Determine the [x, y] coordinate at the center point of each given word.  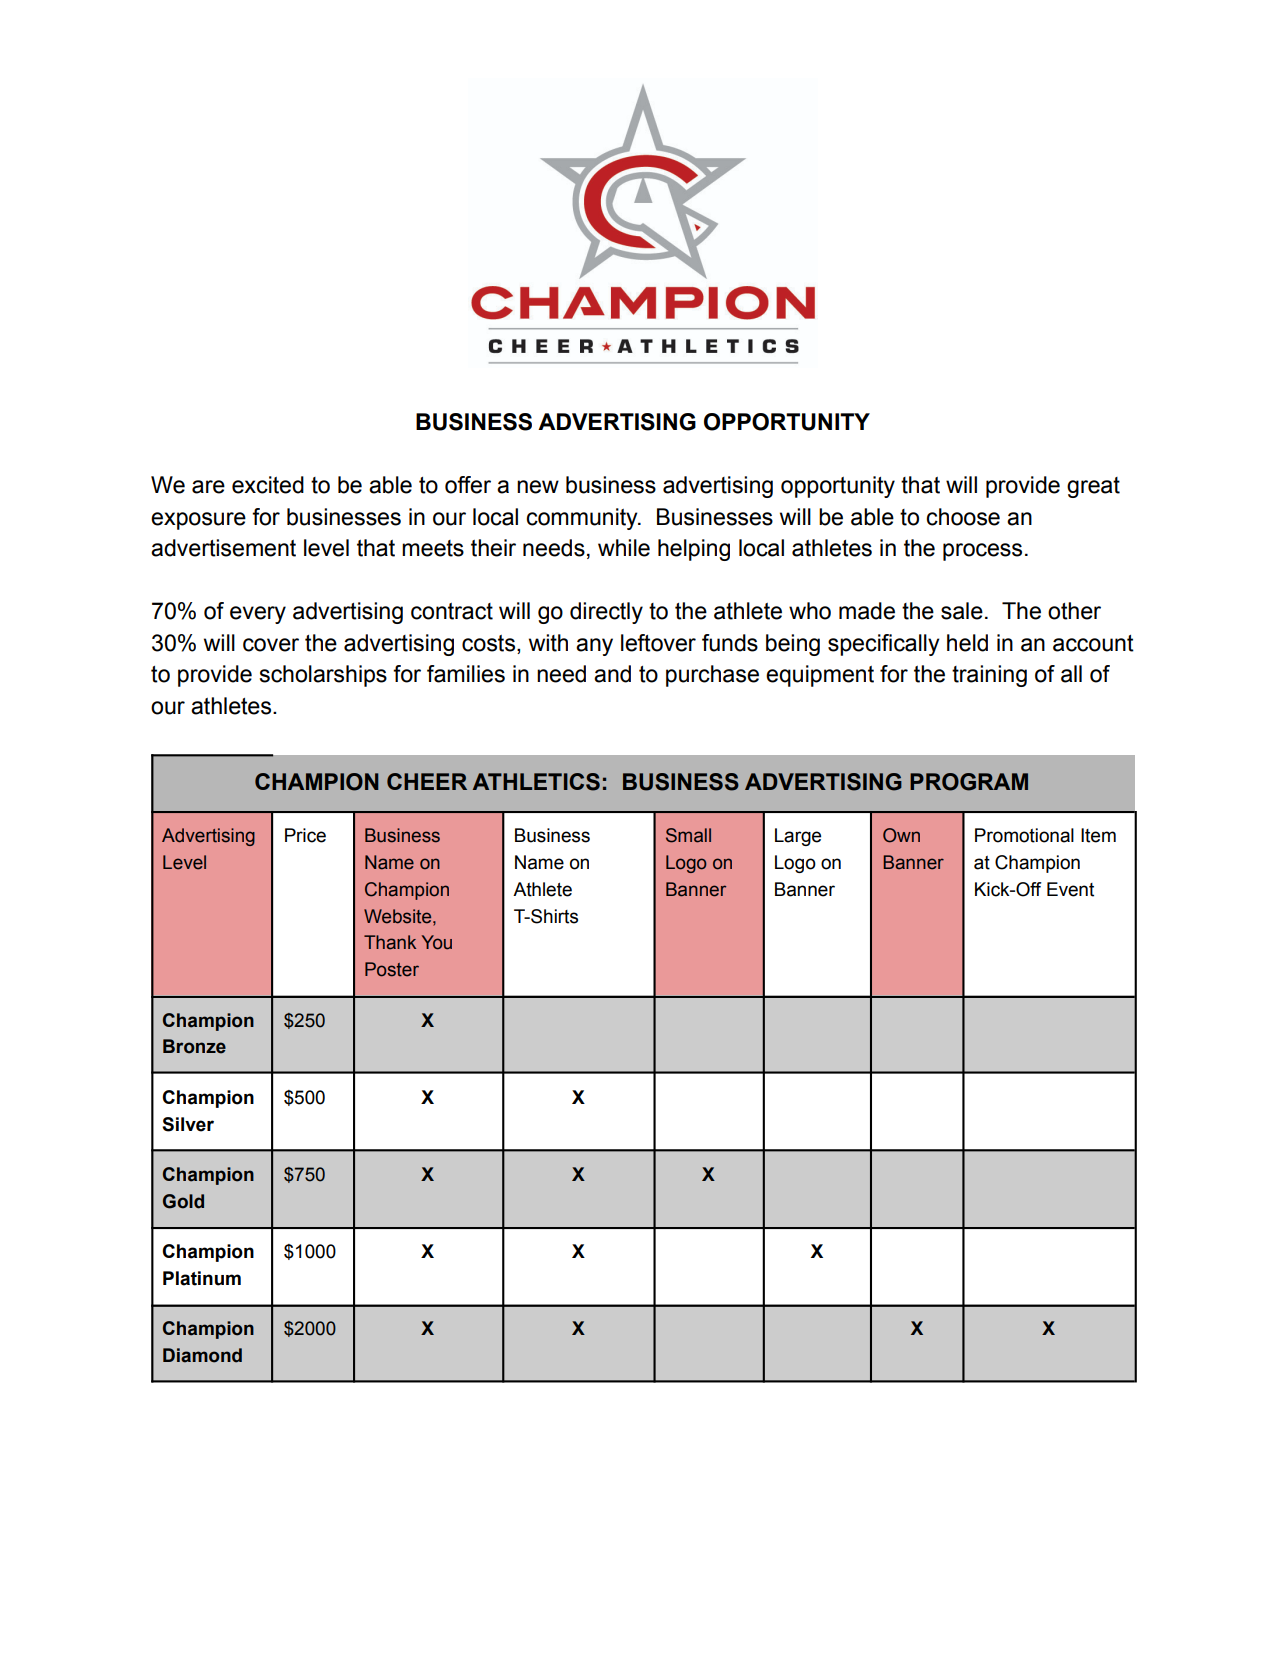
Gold [183, 1201]
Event [1070, 889]
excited [268, 485]
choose [963, 517]
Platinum [202, 1278]
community [583, 519]
